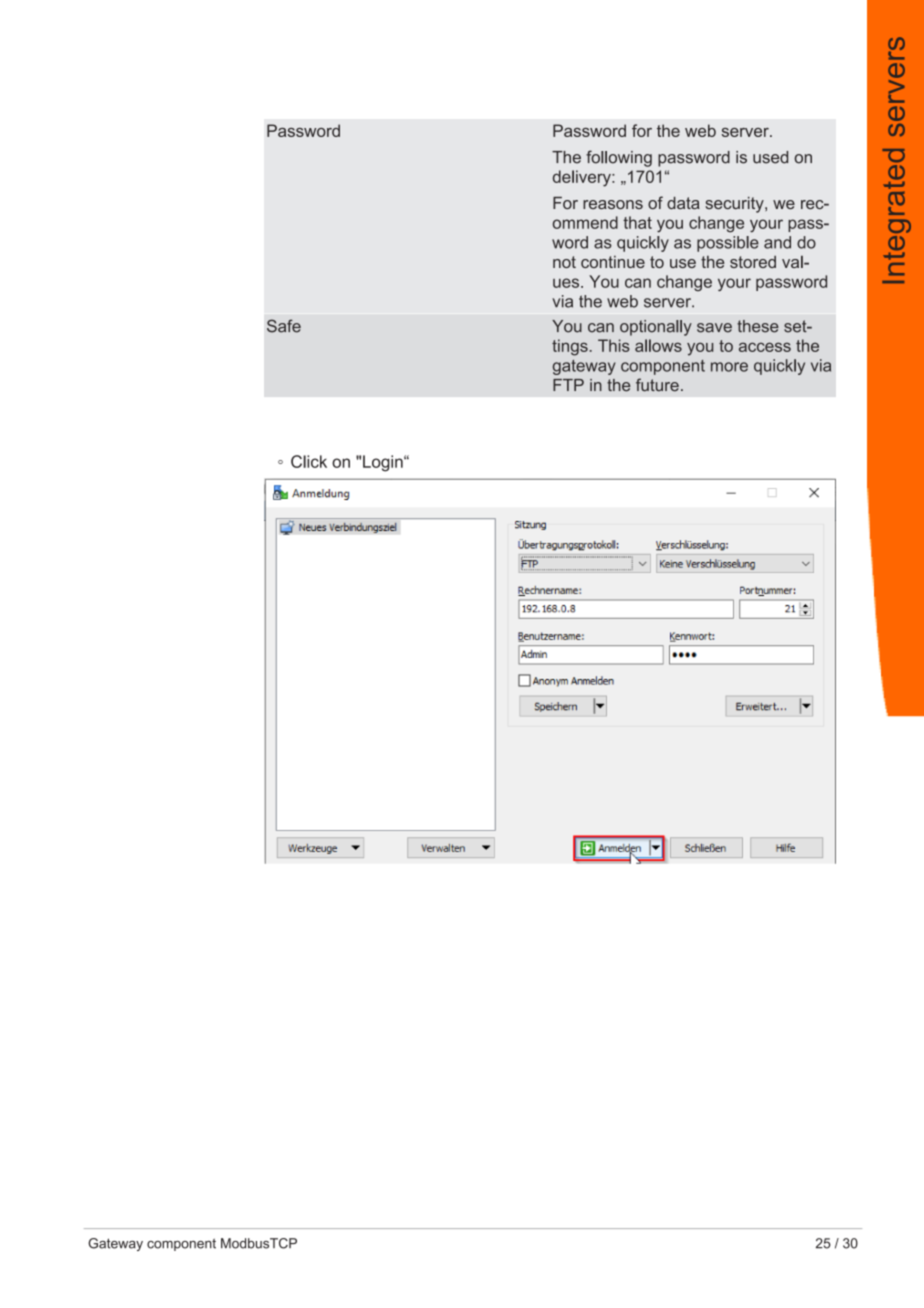 The width and height of the screenshot is (924, 1308). What do you see at coordinates (658, 345) in the screenshot?
I see `allows` at bounding box center [658, 345].
